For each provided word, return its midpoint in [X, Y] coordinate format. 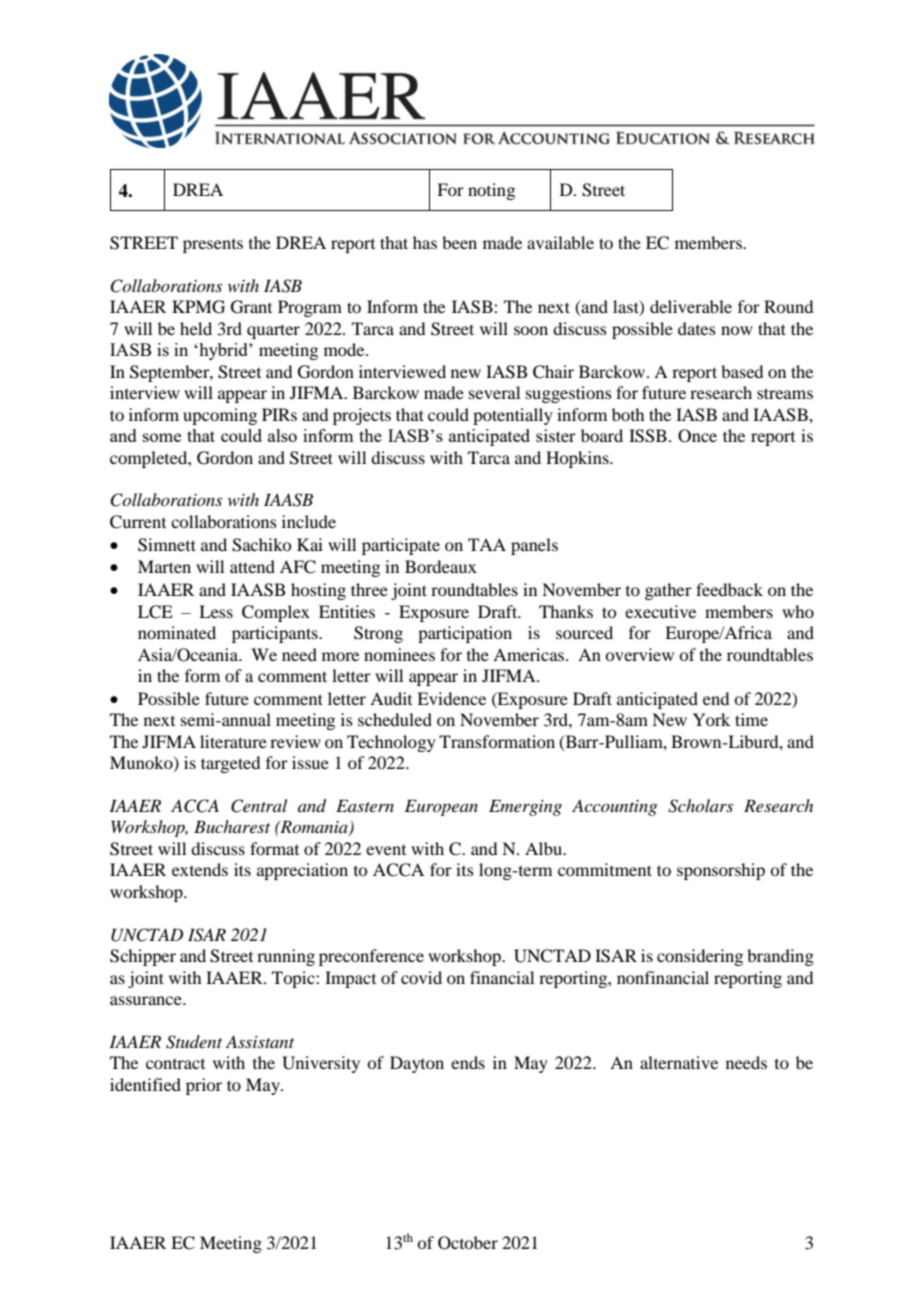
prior [204, 1086]
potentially [513, 416]
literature [233, 741]
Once [697, 436]
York [711, 719]
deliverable [691, 306]
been [459, 242]
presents [213, 246]
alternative [679, 1062]
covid [421, 977]
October [468, 1243]
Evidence [451, 698]
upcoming [220, 416]
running [286, 957]
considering [700, 957]
